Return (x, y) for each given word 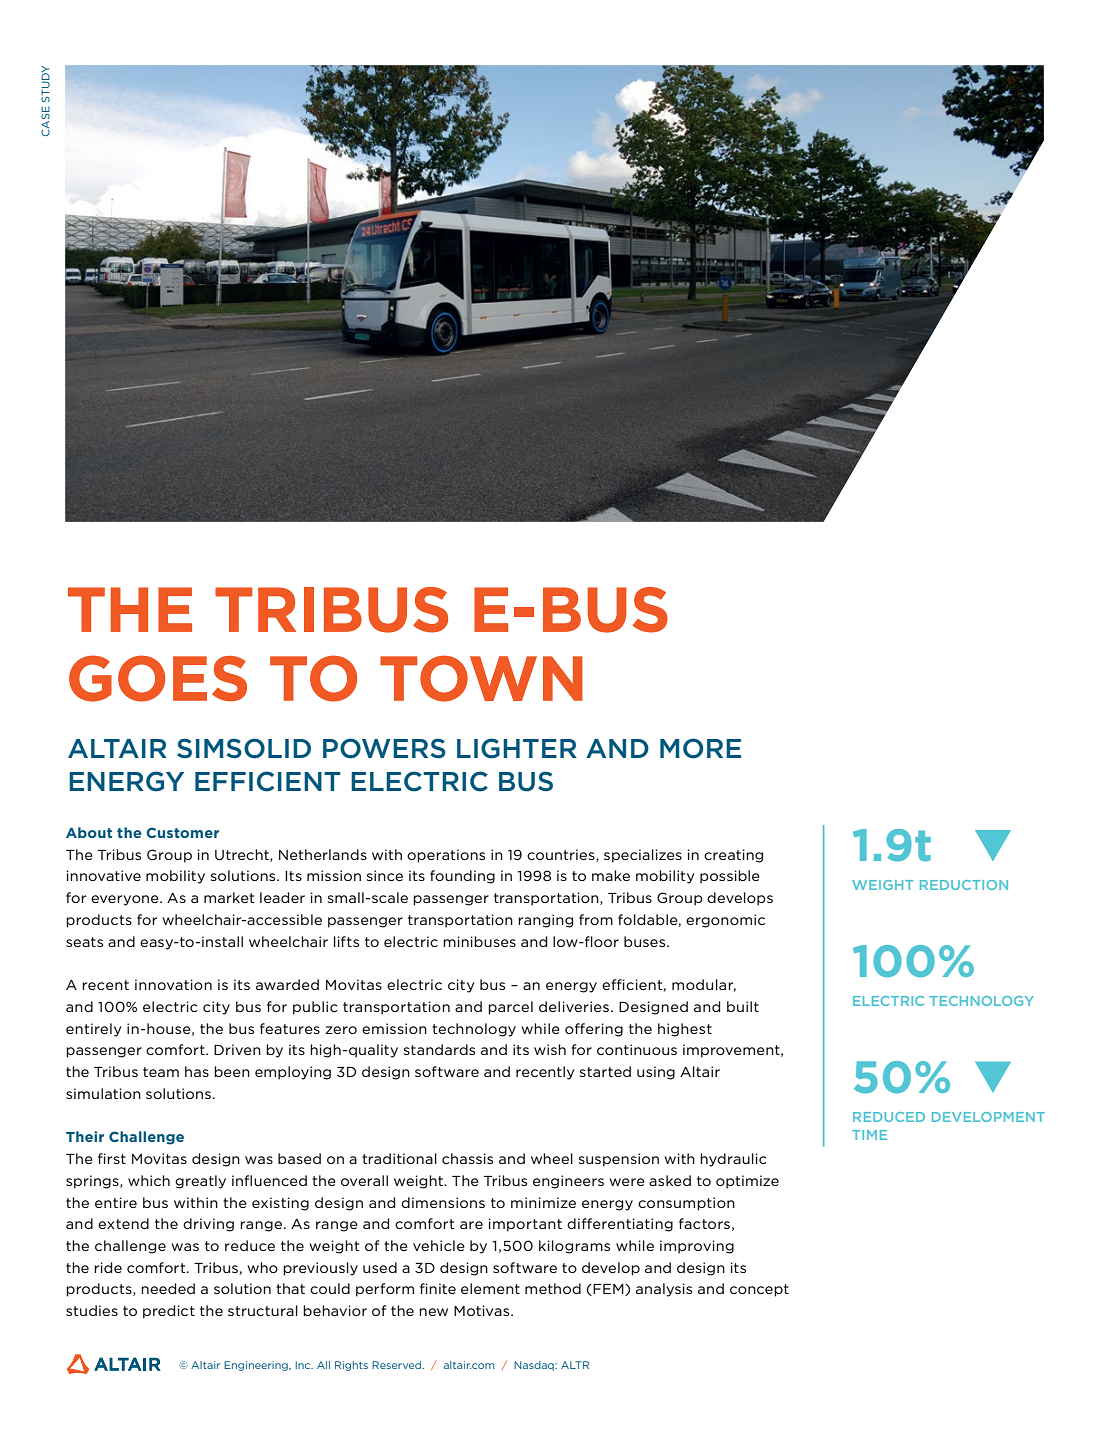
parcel (510, 1008)
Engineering (257, 1366)
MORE (700, 748)
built (743, 1006)
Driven (237, 1049)
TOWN (481, 678)
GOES (158, 678)
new (433, 1312)
